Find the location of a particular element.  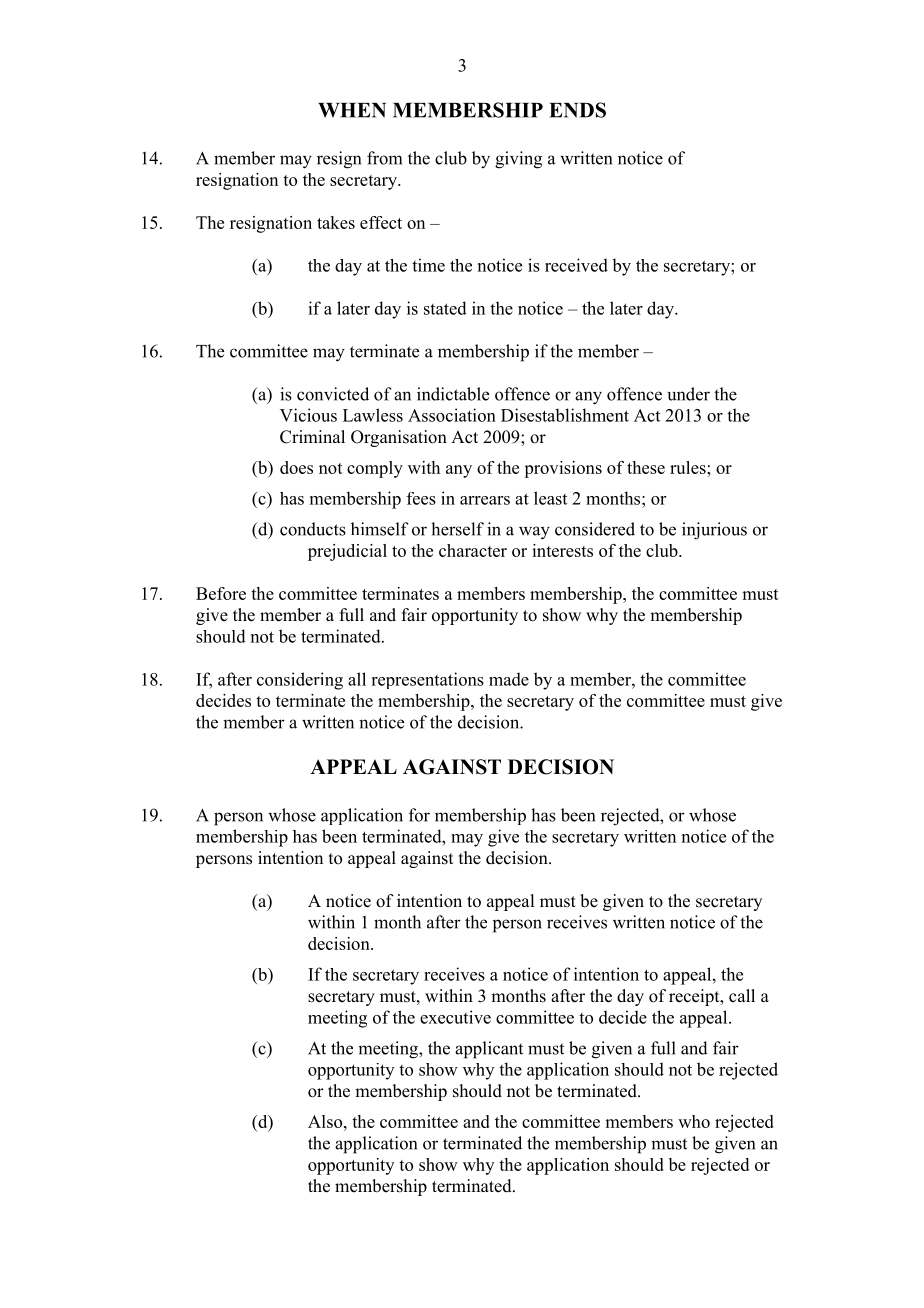

applicant is located at coordinates (489, 1050).
